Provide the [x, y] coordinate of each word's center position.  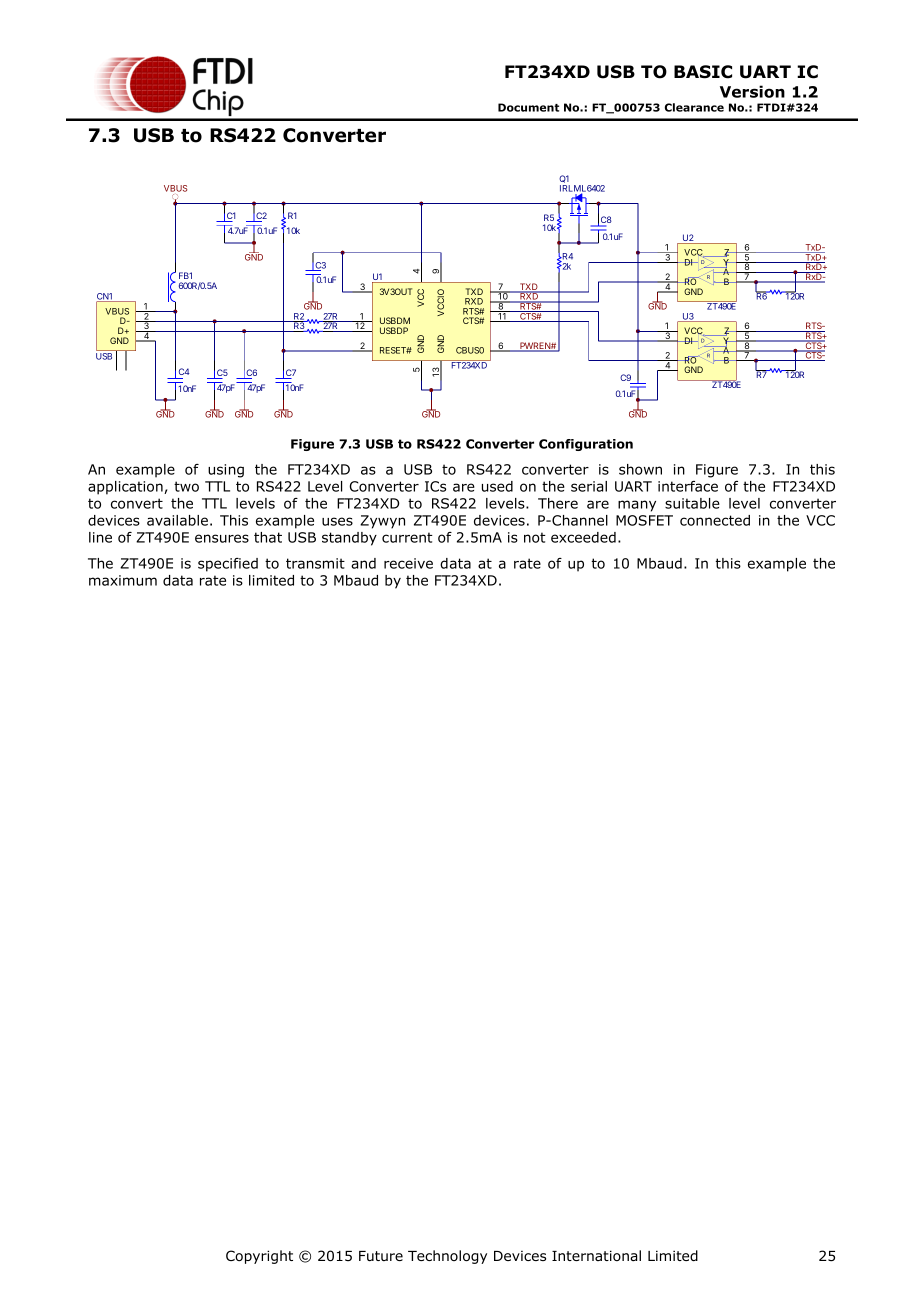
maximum [123, 580]
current [407, 537]
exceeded [583, 537]
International [596, 1255]
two [186, 486]
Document [528, 107]
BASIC [703, 72]
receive [408, 563]
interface [688, 486]
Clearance [694, 107]
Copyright [259, 1257]
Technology [447, 1257]
